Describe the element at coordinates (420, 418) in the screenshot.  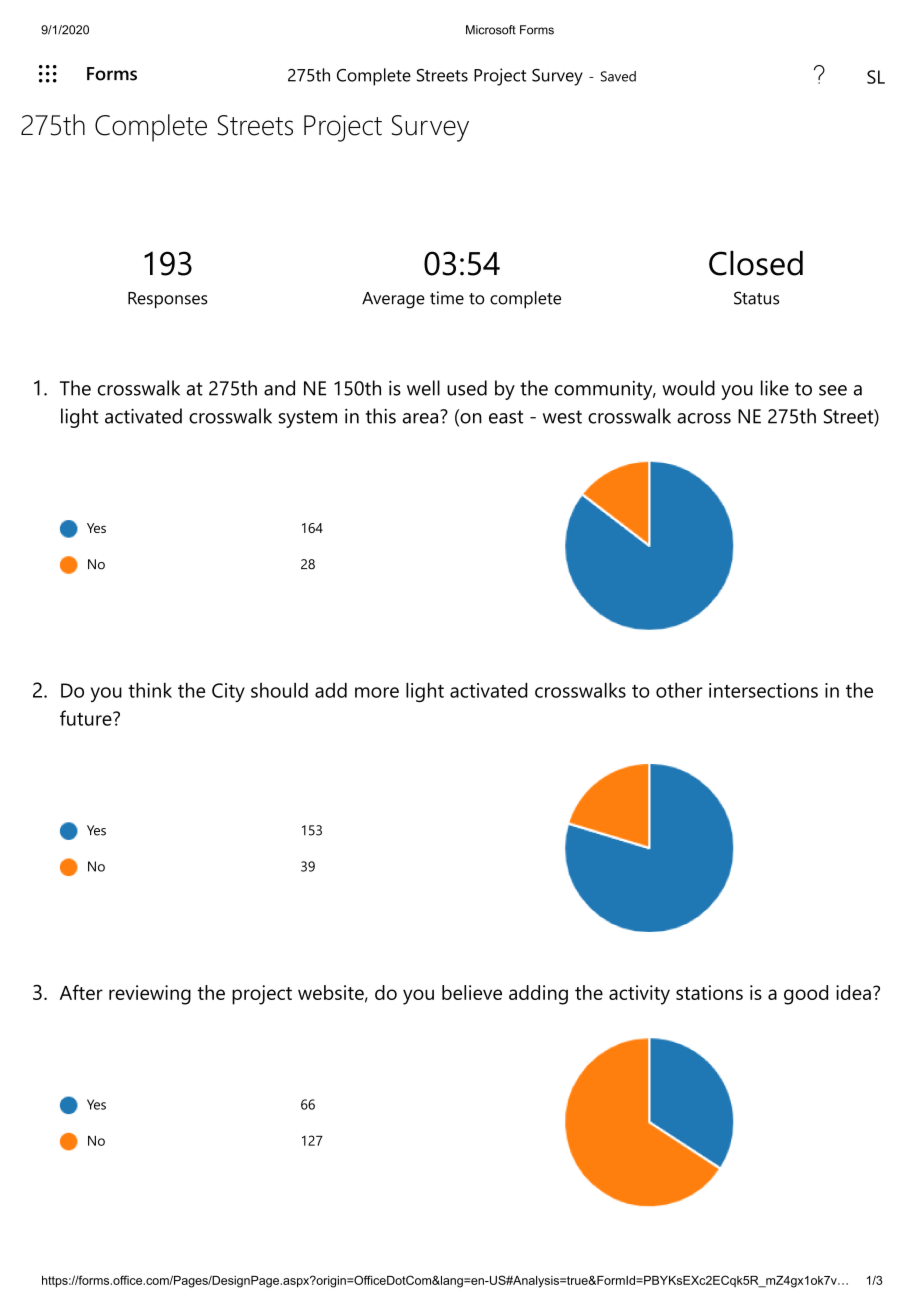
I see `area` at that location.
